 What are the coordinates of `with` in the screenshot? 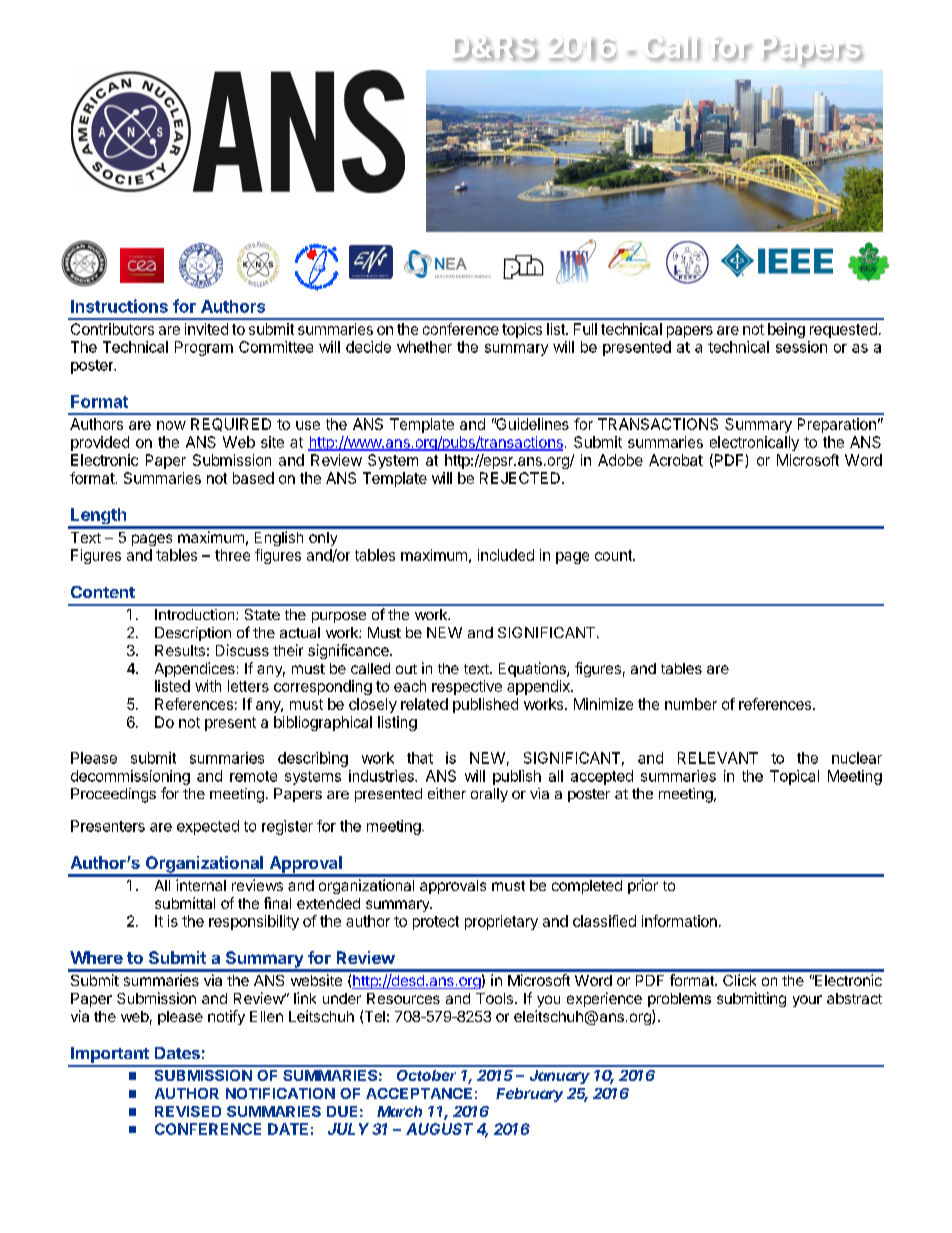 It's located at (208, 686).
